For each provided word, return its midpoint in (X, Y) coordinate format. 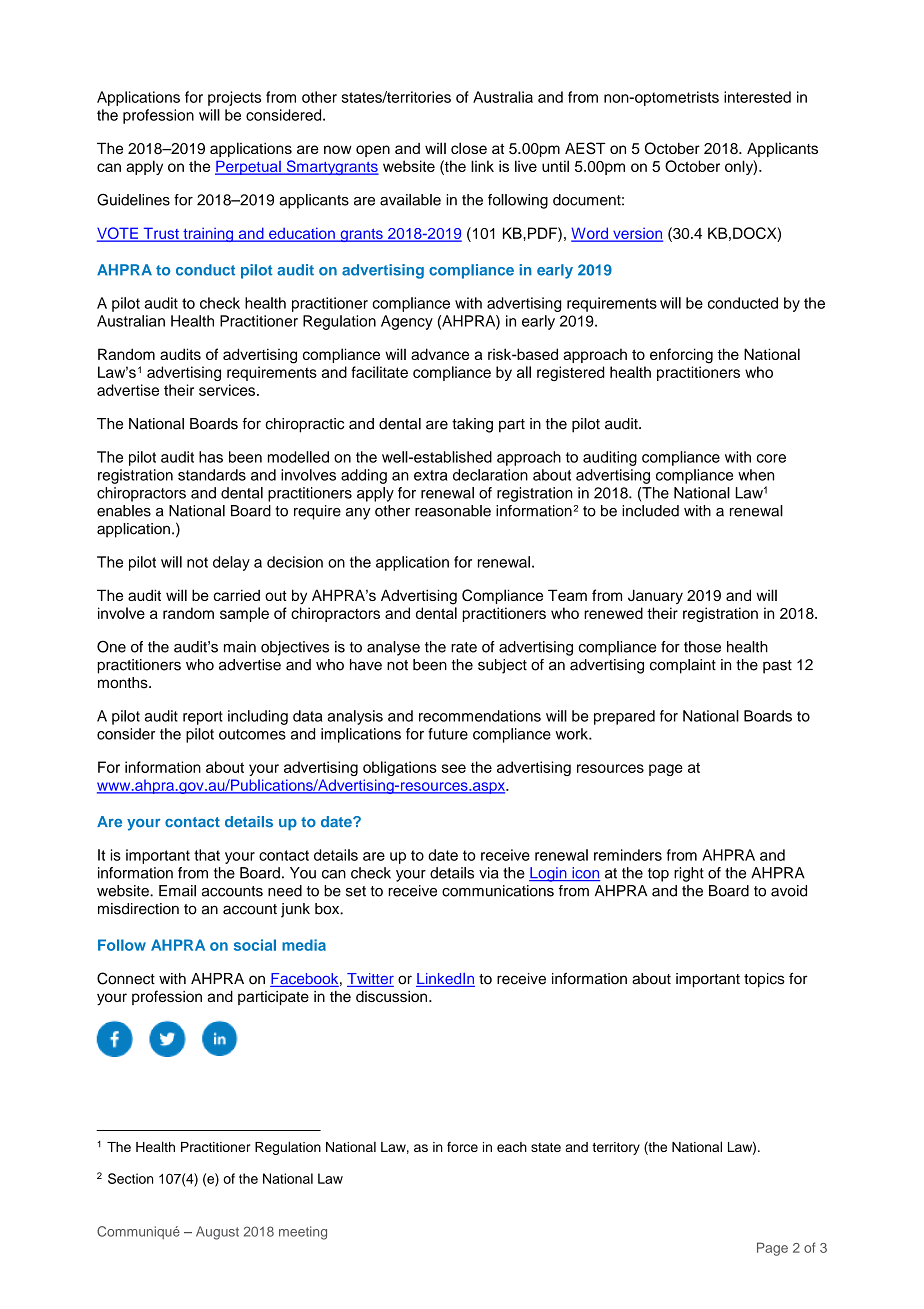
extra (430, 475)
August (217, 1233)
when (756, 475)
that (207, 855)
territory (616, 1148)
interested (757, 97)
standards (212, 475)
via (489, 873)
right (689, 874)
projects (234, 98)
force (462, 1147)
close (469, 148)
